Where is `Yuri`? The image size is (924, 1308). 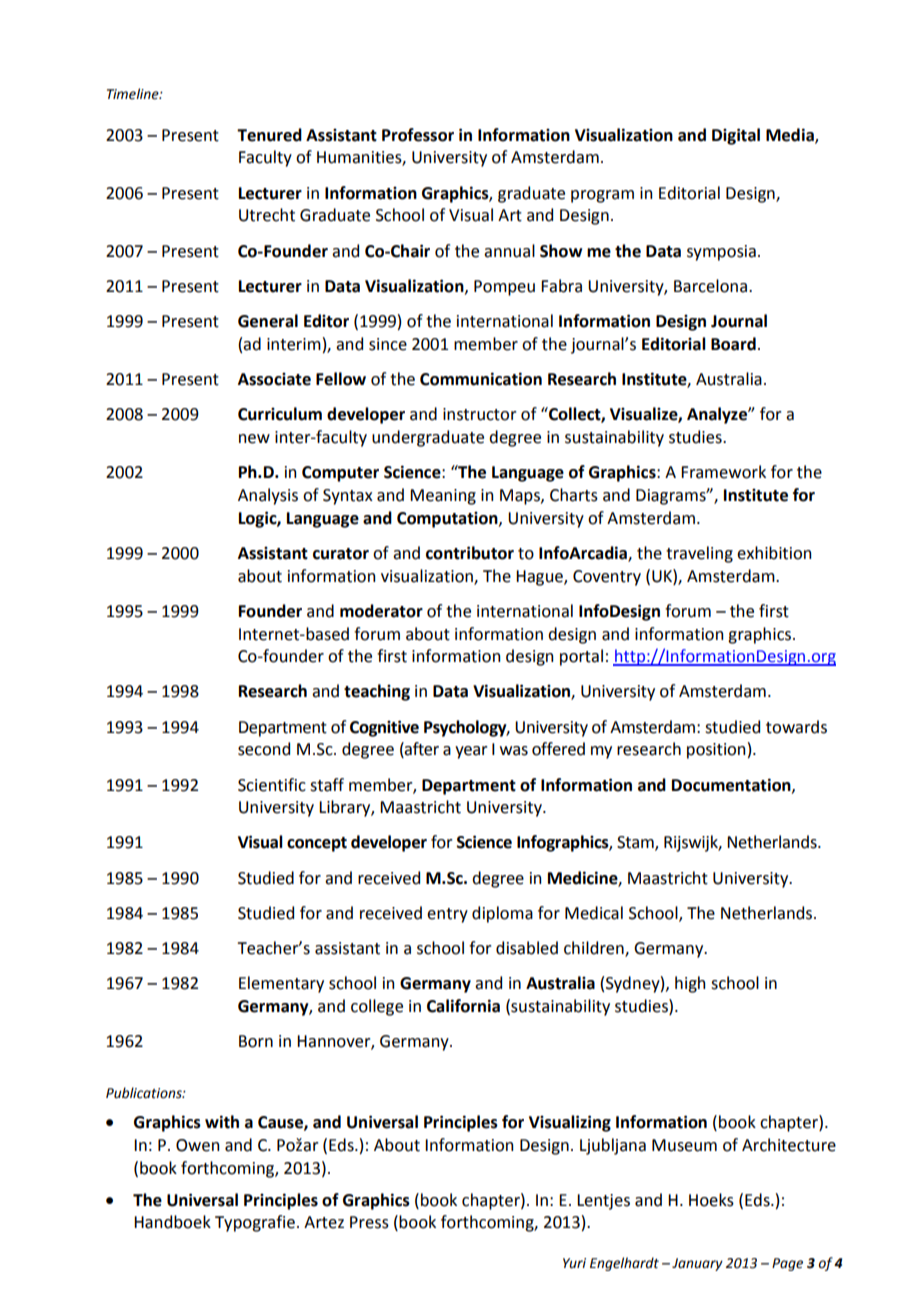
Yuri is located at coordinates (574, 1263).
